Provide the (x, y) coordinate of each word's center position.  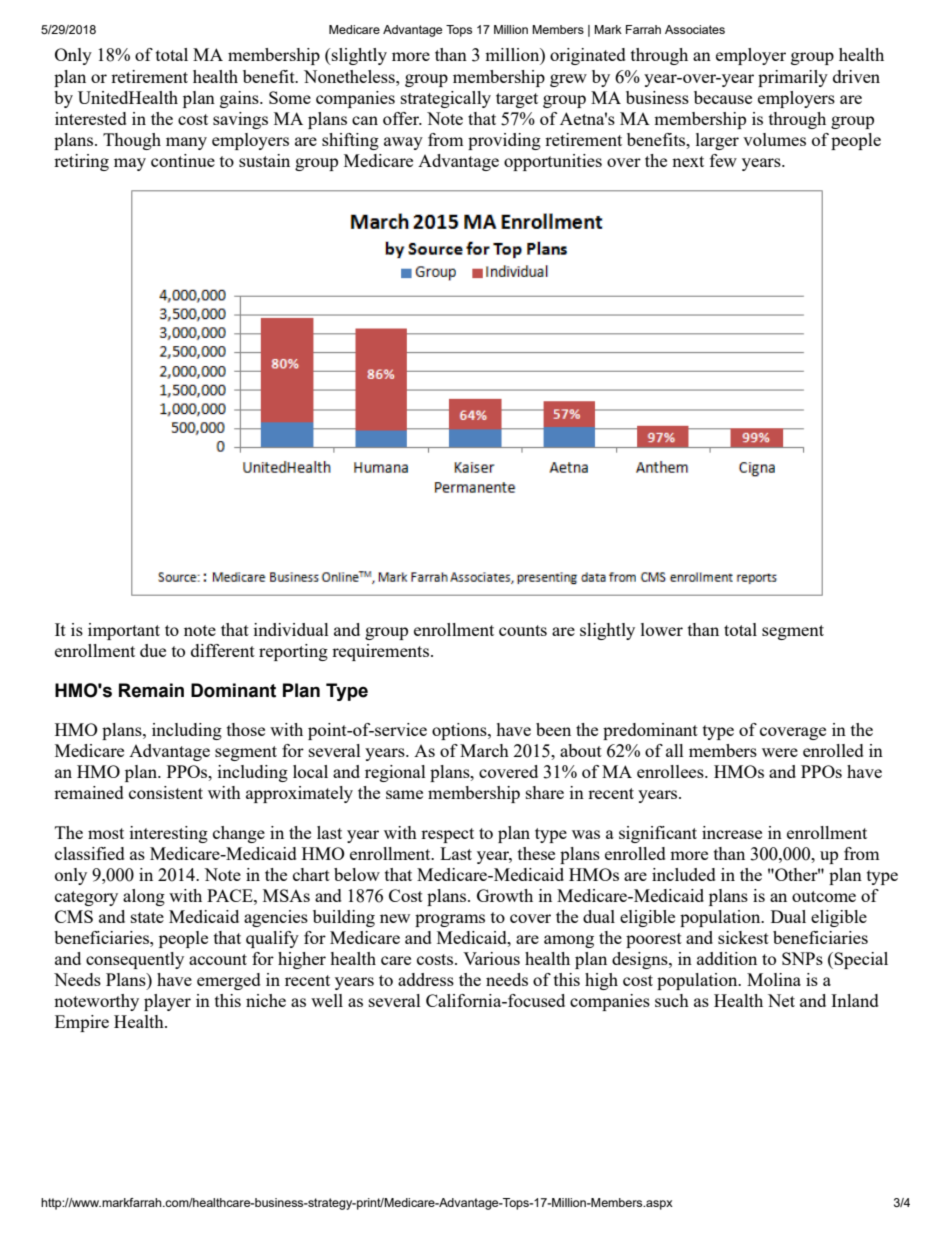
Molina (774, 979)
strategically (446, 99)
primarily (793, 78)
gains (240, 99)
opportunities (553, 162)
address (426, 979)
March (484, 750)
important (124, 631)
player (167, 1002)
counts (523, 630)
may (130, 164)
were (780, 752)
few (723, 160)
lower (662, 629)
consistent (166, 792)
